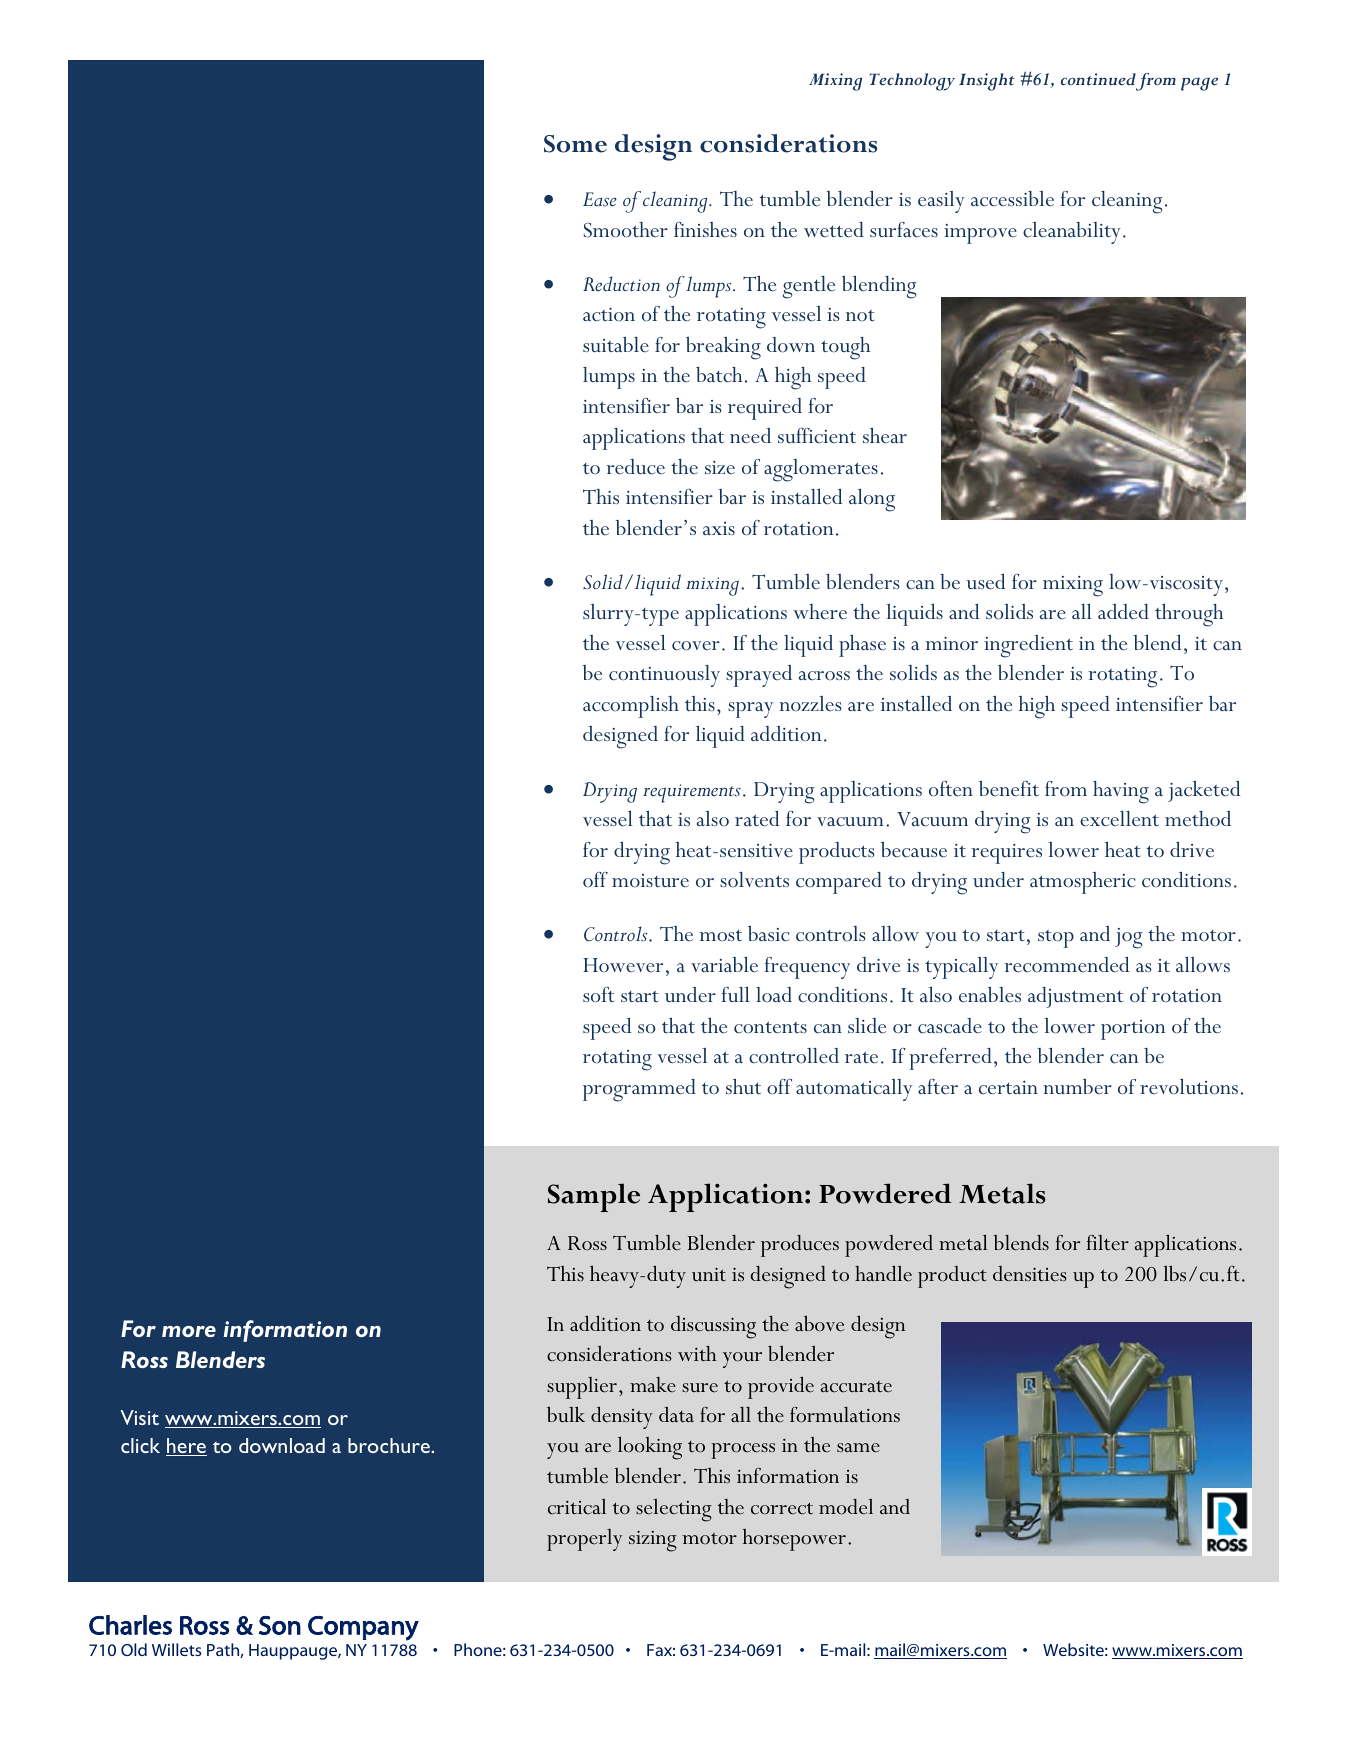 The width and height of the screenshot is (1345, 1740). Describe the element at coordinates (189, 1331) in the screenshot. I see `more` at that location.
